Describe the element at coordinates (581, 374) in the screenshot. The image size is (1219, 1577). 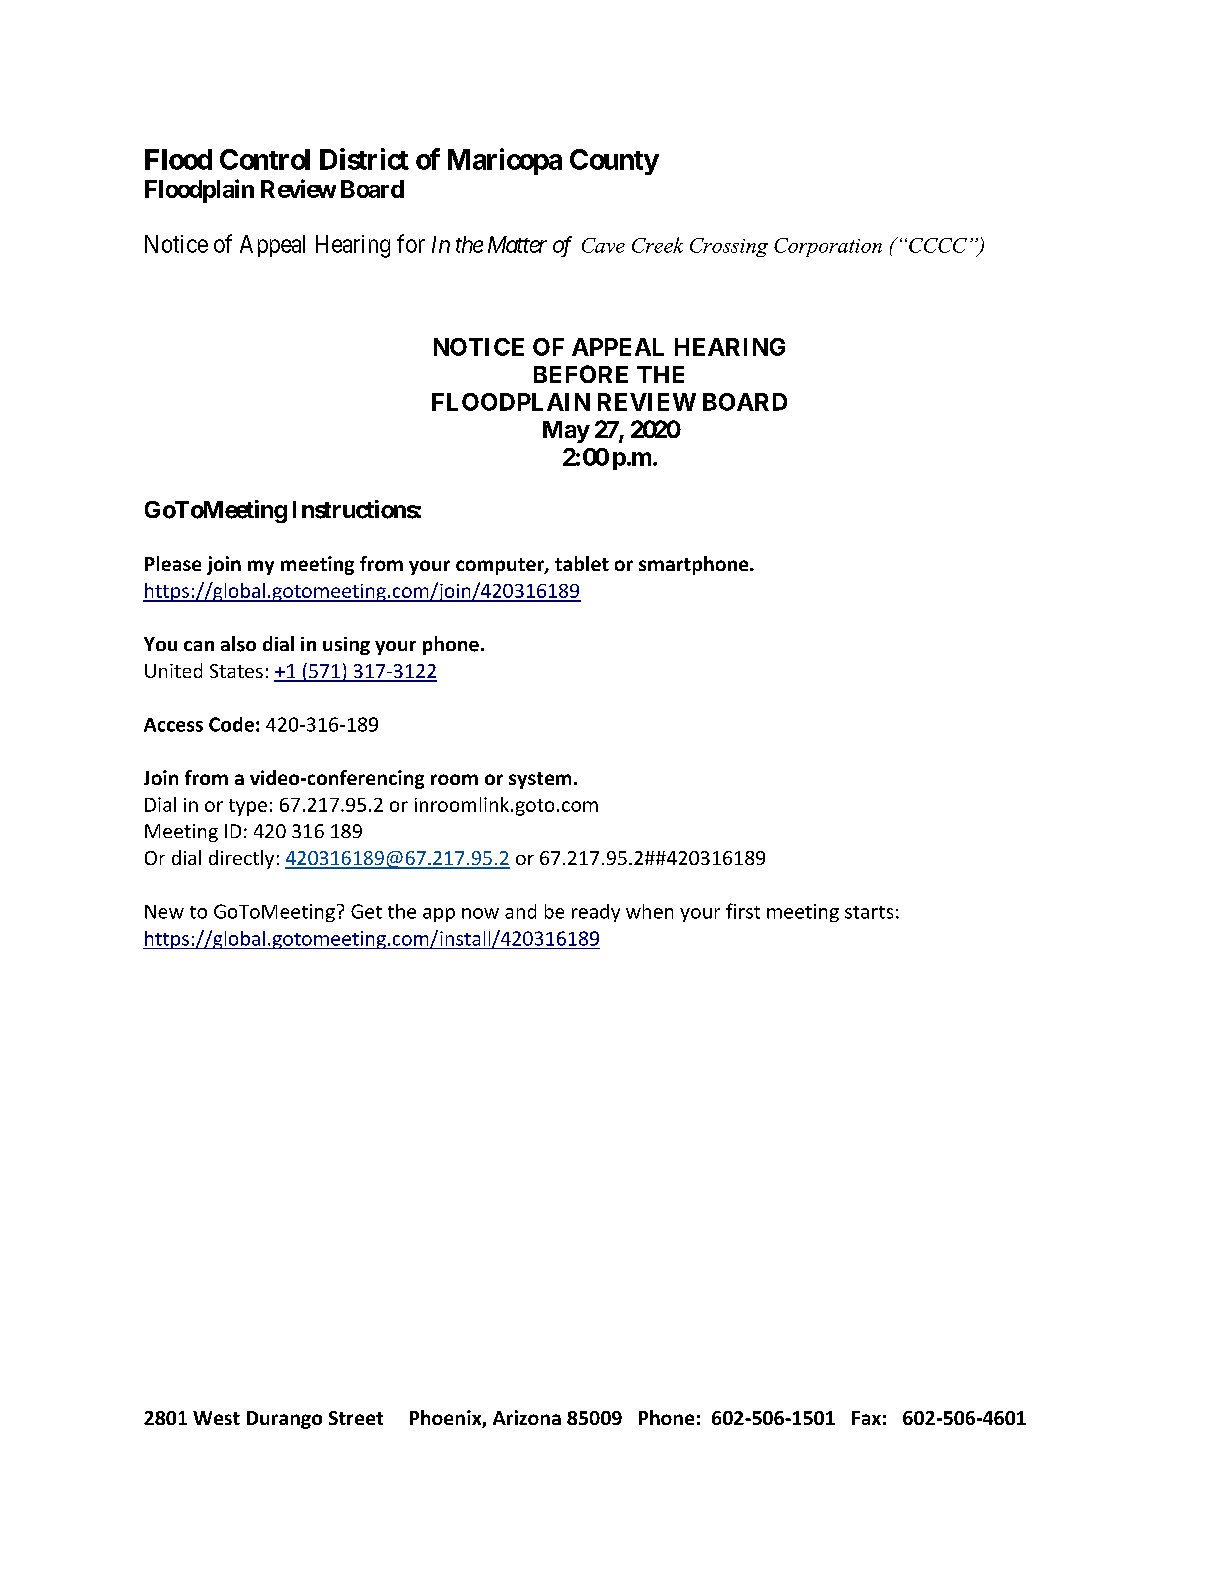
I see `BEFORE` at that location.
